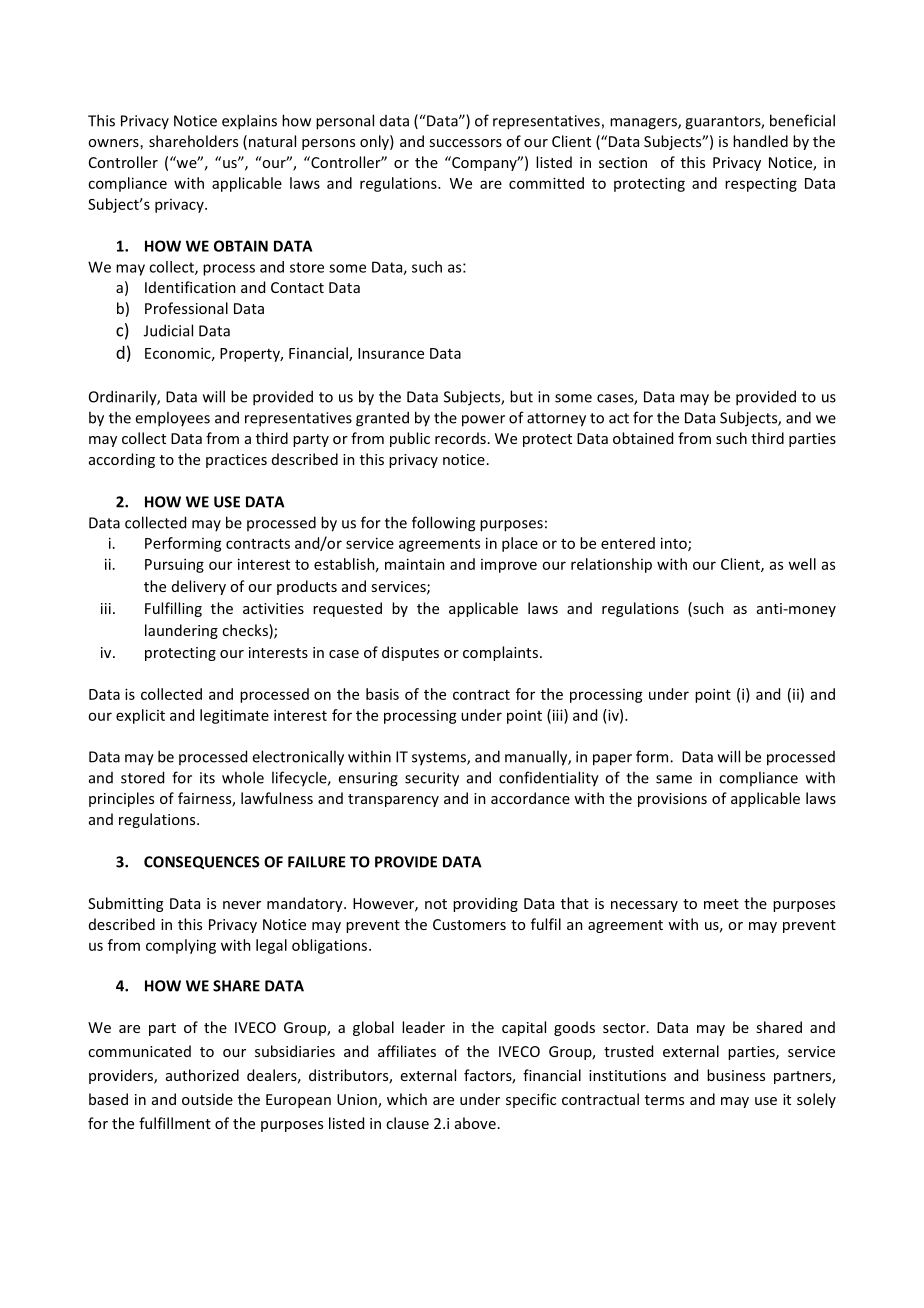 The image size is (924, 1308). Describe the element at coordinates (249, 122) in the screenshot. I see `explains` at that location.
